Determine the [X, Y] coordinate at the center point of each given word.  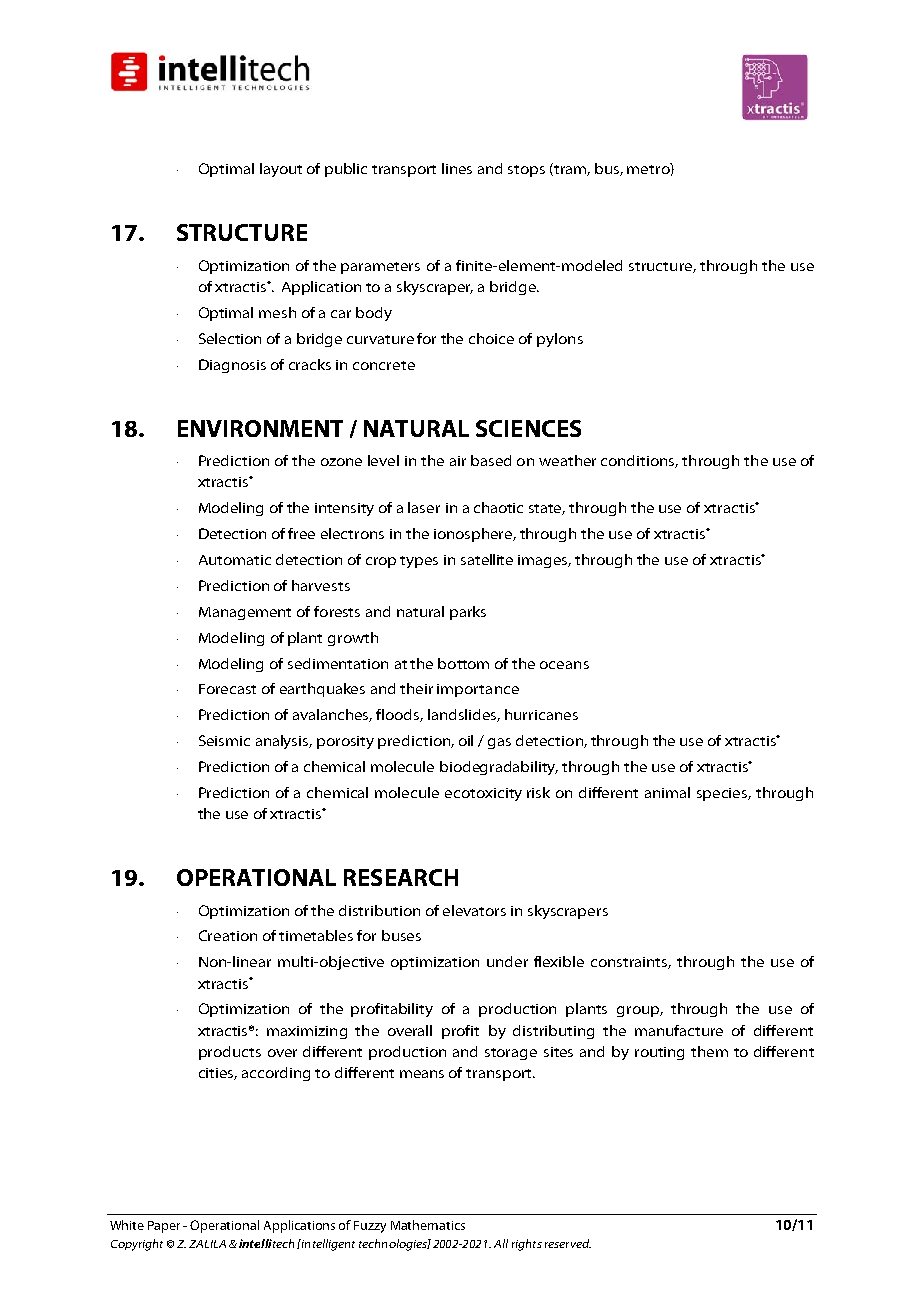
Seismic [224, 740]
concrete [384, 365]
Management [245, 613]
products [230, 1053]
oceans [564, 665]
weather [567, 460]
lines [457, 168]
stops [526, 171]
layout [281, 170]
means [422, 1074]
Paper [164, 1227]
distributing [553, 1032]
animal [667, 792]
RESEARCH [401, 877]
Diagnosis [232, 366]
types [419, 562]
